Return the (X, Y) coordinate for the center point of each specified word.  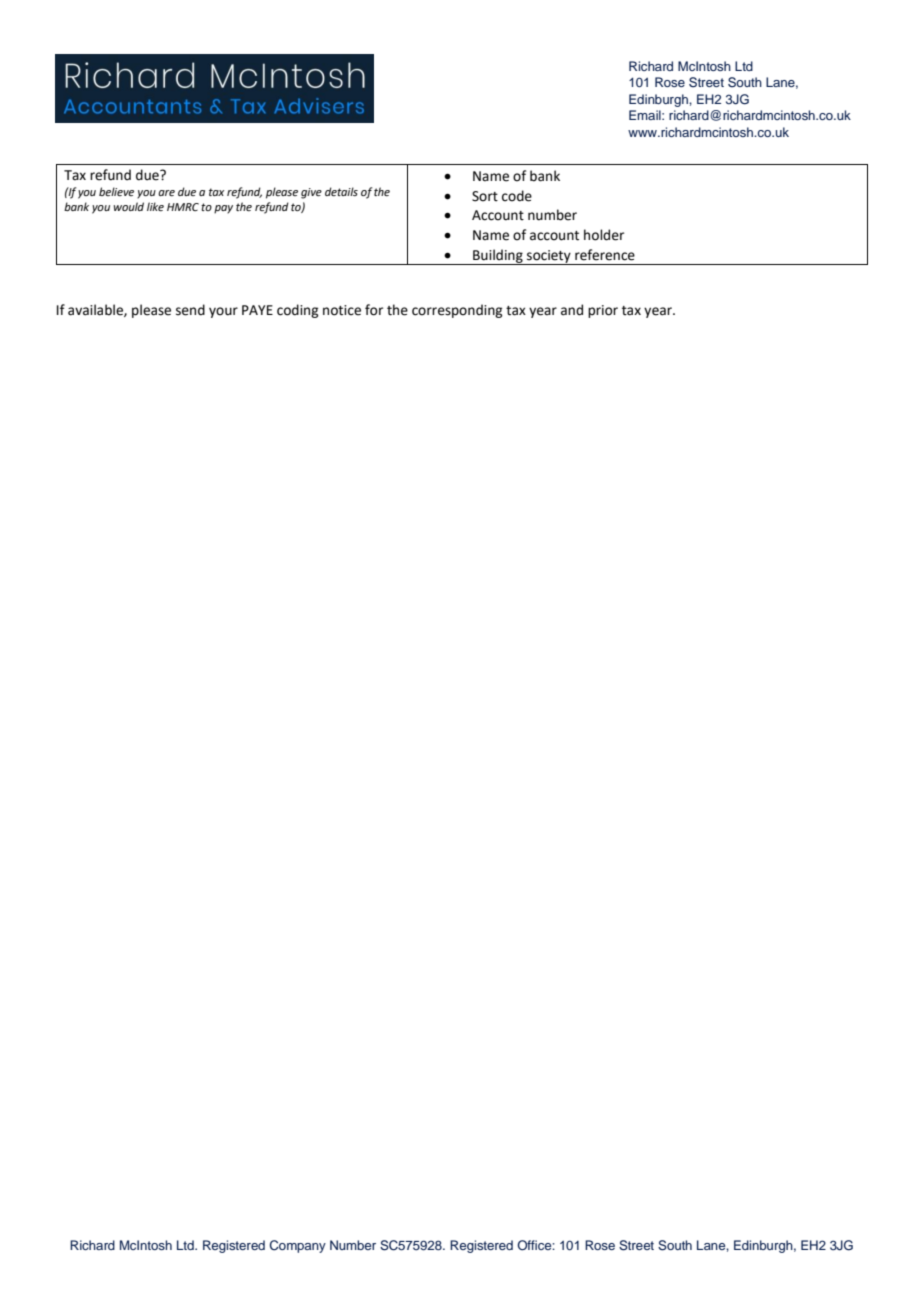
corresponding (457, 311)
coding (297, 311)
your (223, 312)
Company (298, 1246)
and (572, 310)
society (549, 257)
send (190, 310)
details (341, 191)
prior (603, 311)
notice (342, 310)
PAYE (257, 310)
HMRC (183, 207)
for (374, 310)
